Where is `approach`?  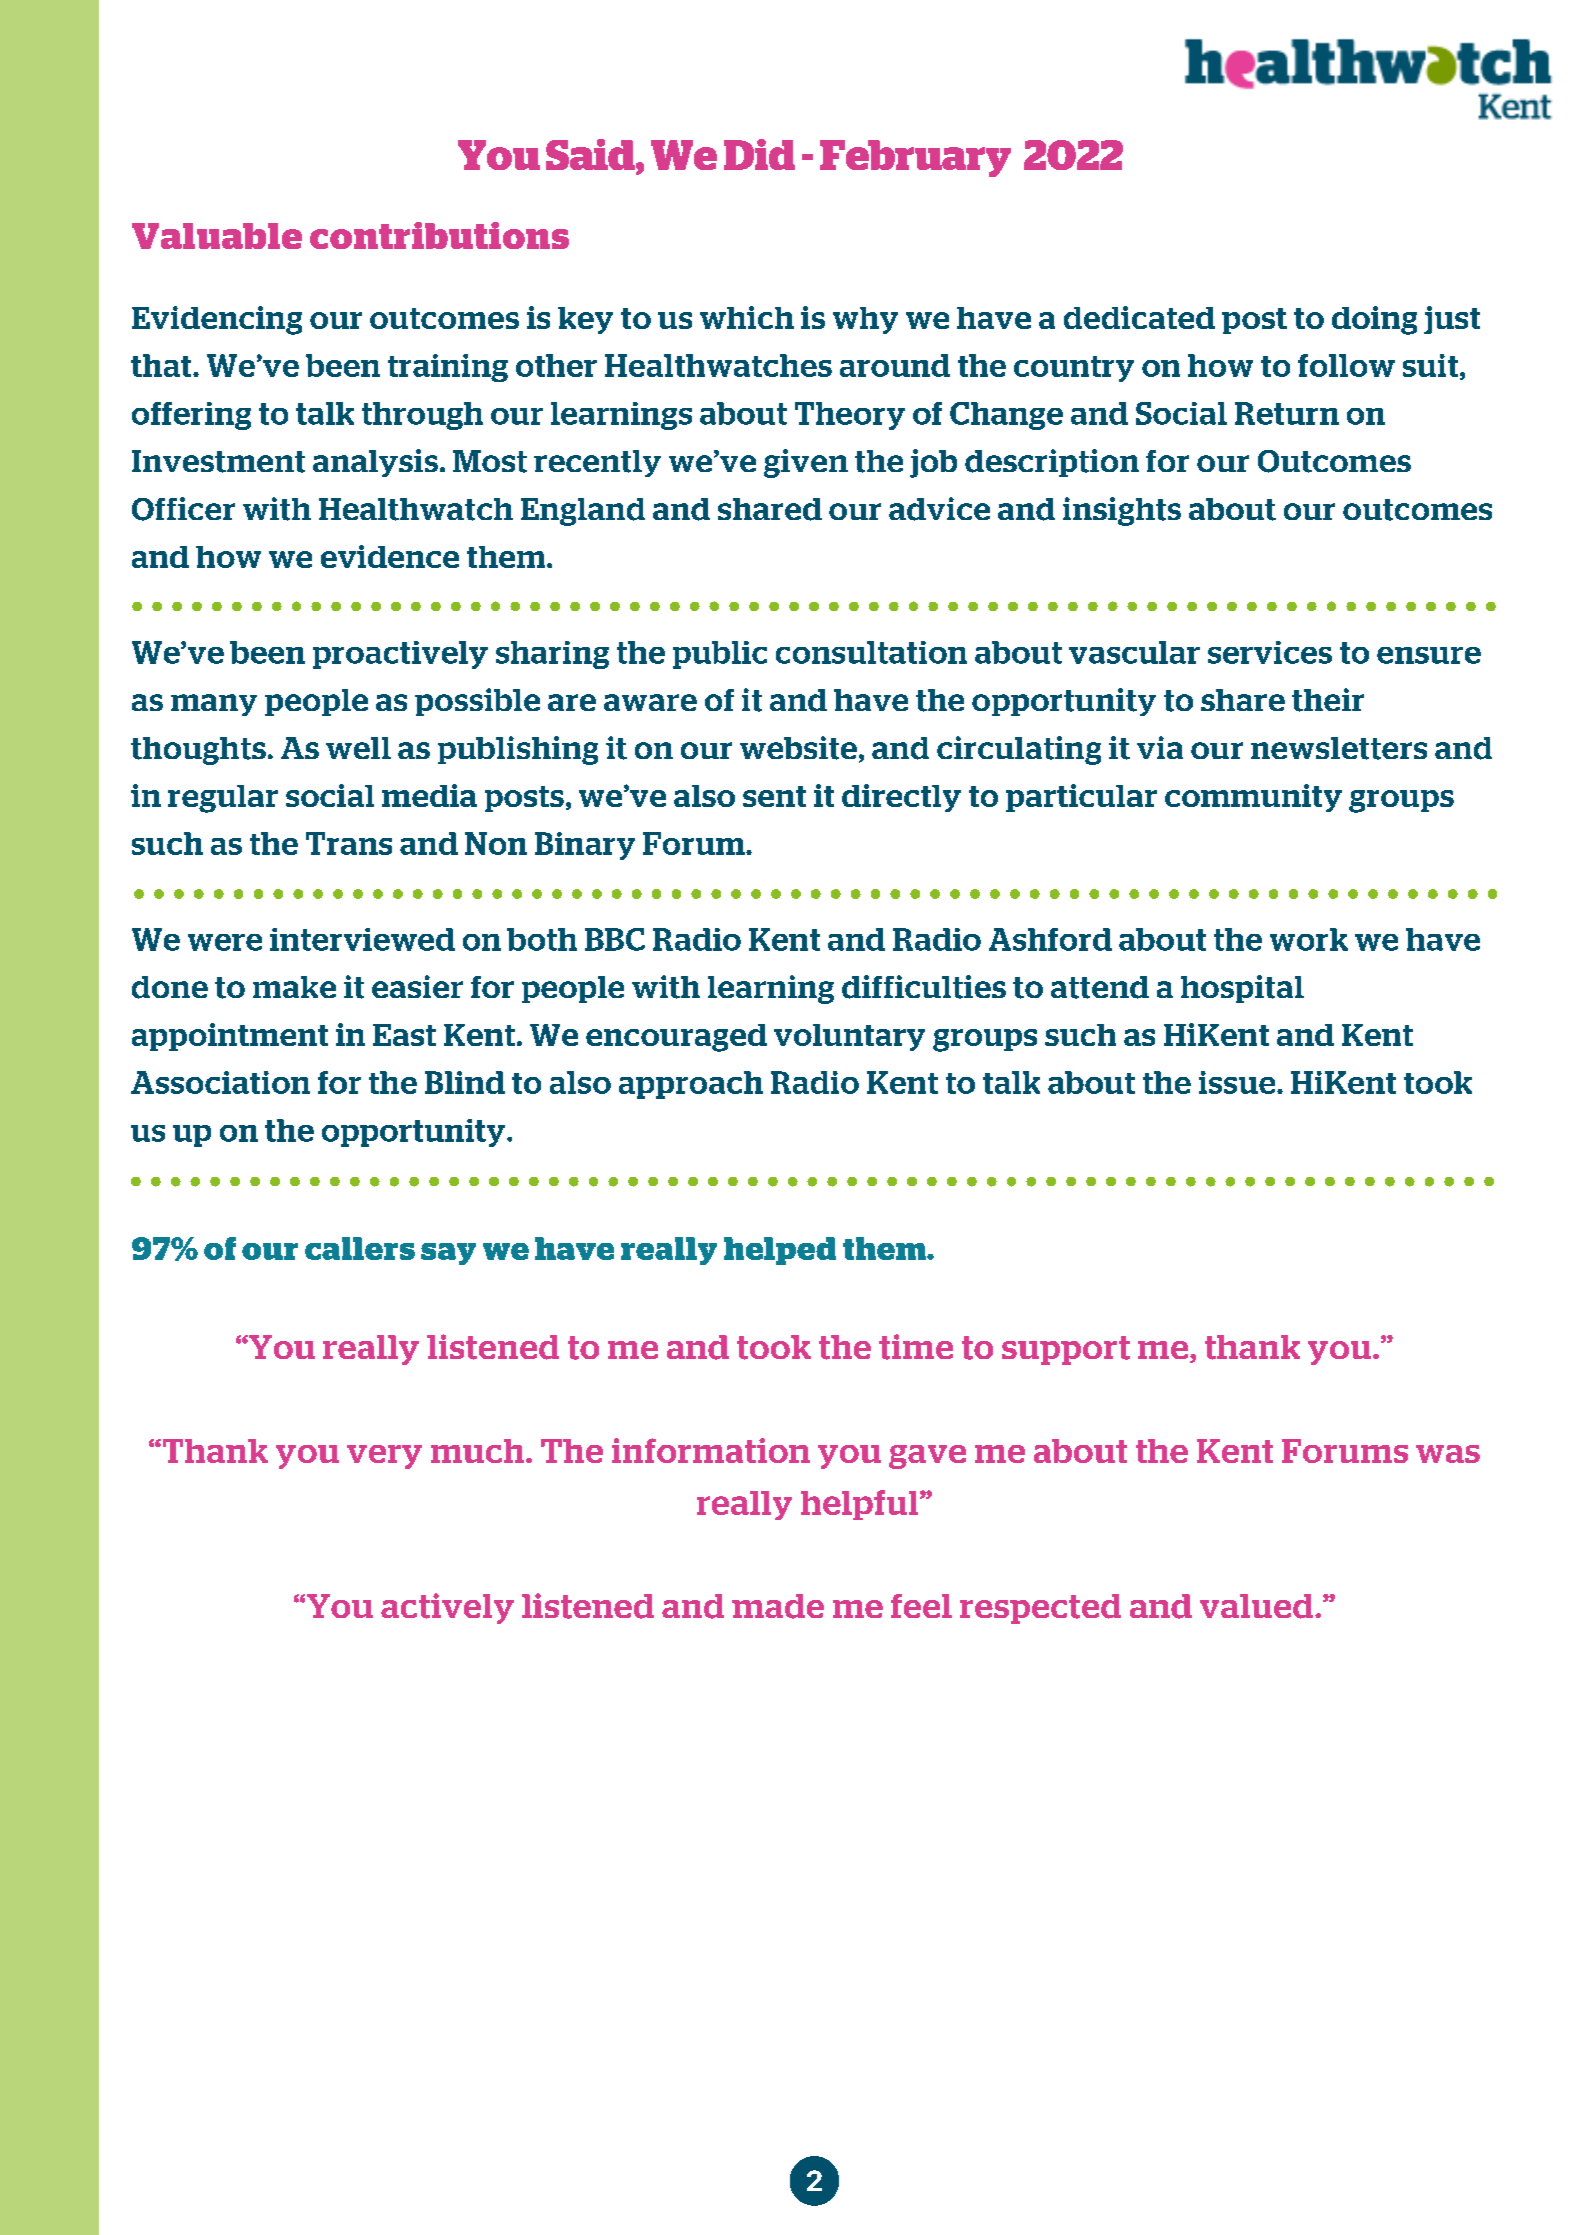
approach is located at coordinates (691, 1085).
